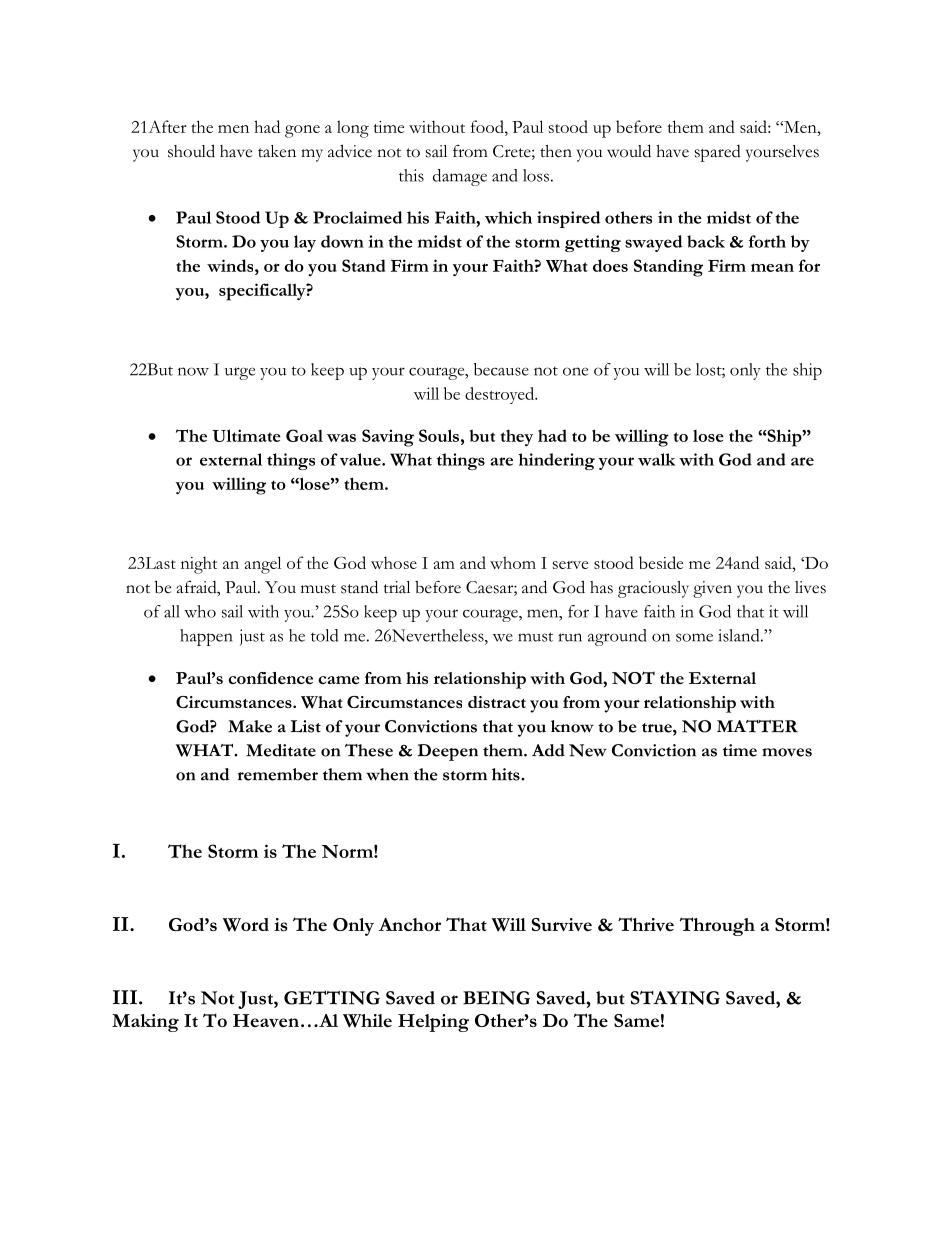 This screenshot has height=1233, width=952. What do you see at coordinates (246, 435) in the screenshot?
I see `Ultimate` at bounding box center [246, 435].
